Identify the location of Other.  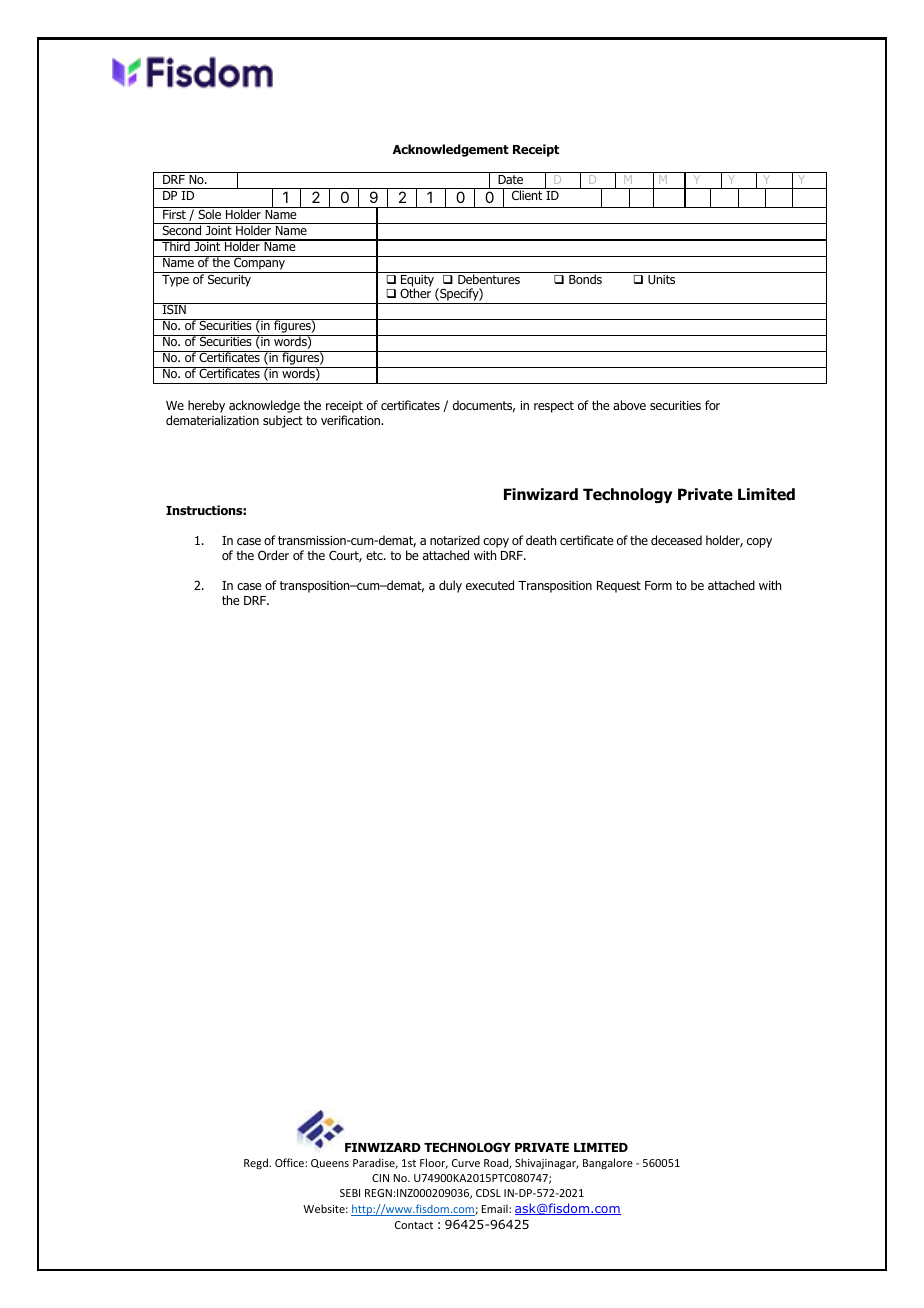
(415, 293).
